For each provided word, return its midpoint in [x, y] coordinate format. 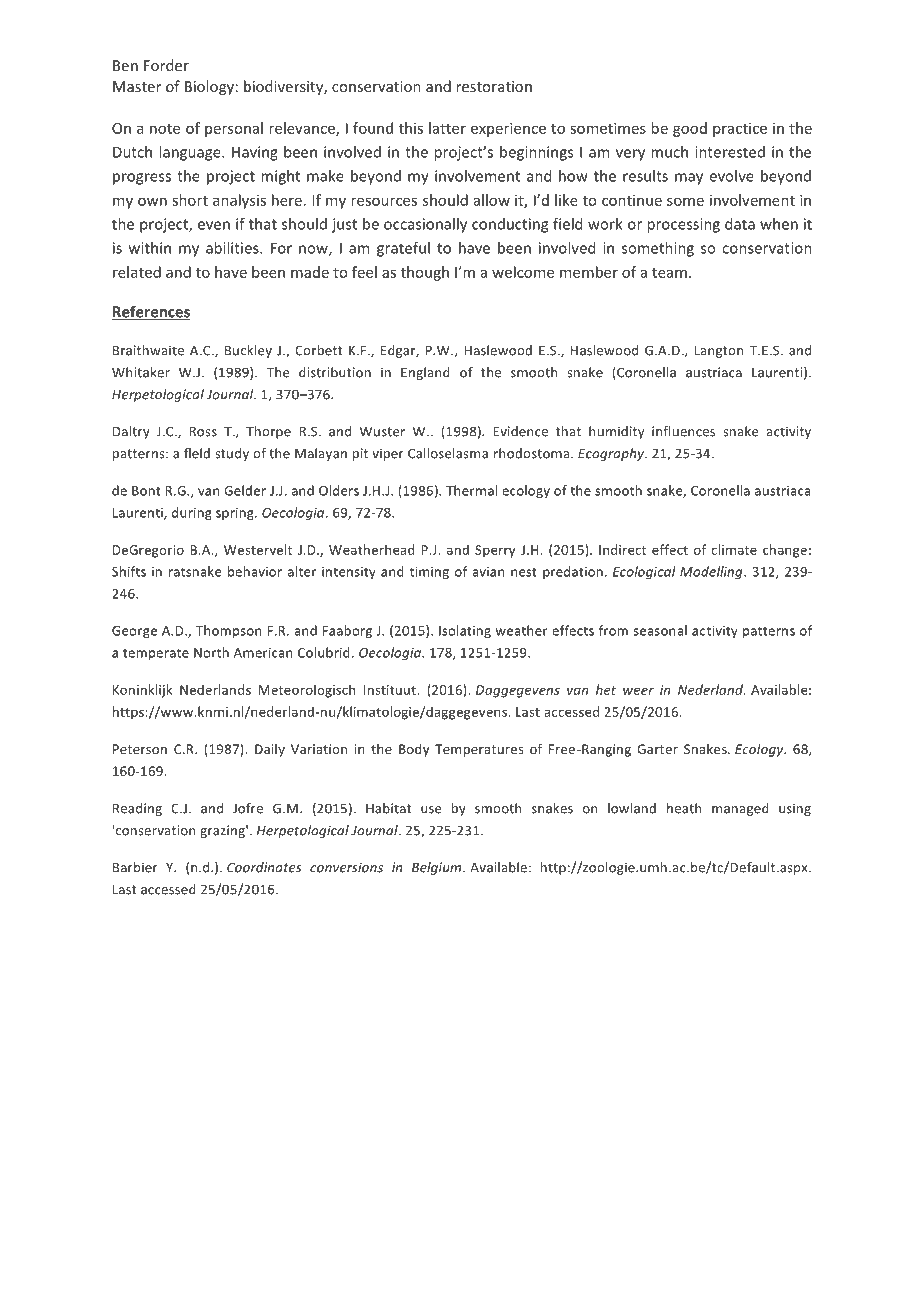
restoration [494, 86]
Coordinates [264, 867]
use [431, 810]
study [232, 454]
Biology [209, 87]
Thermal [471, 490]
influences [683, 431]
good [690, 129]
